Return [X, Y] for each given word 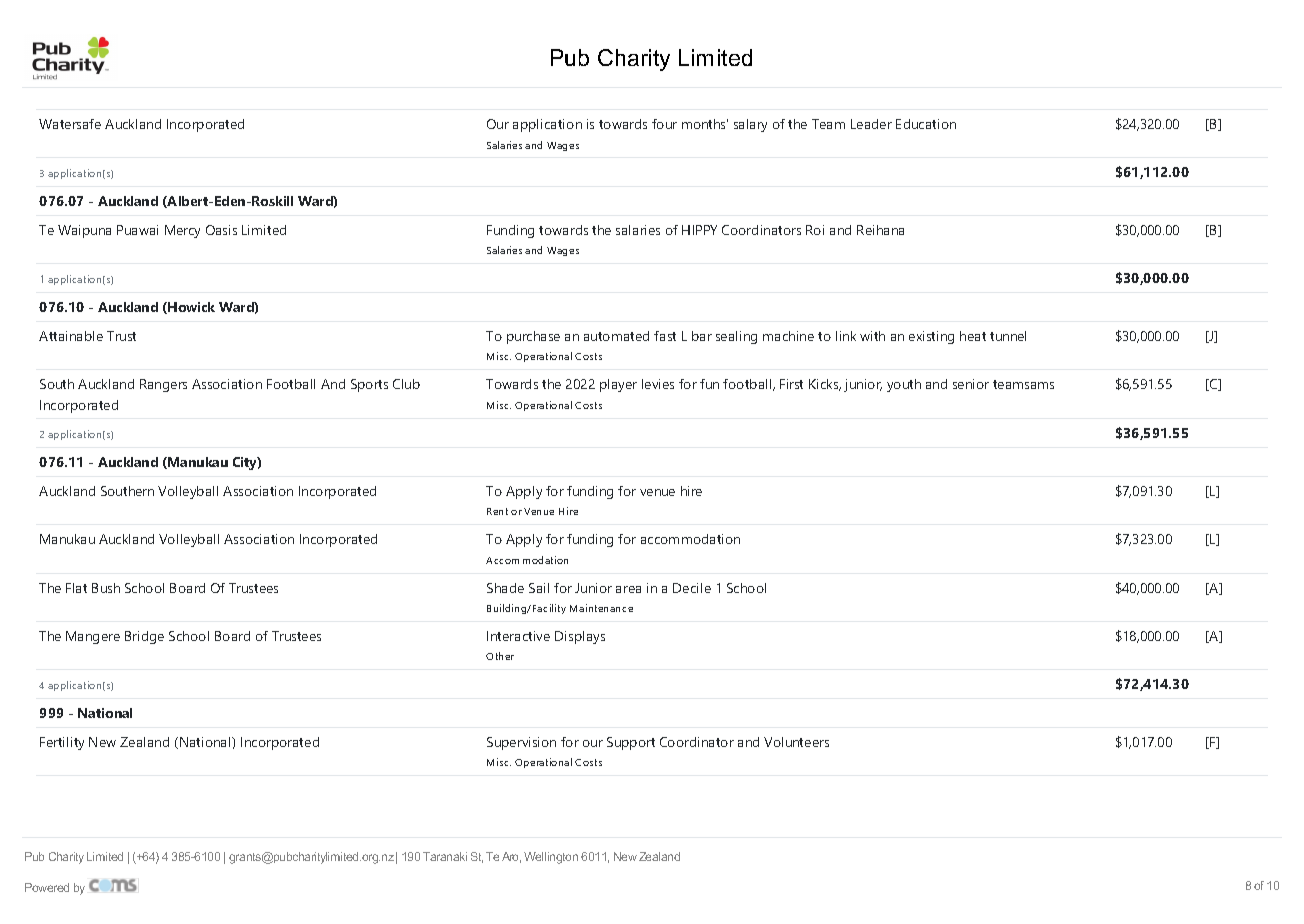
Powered [47, 887]
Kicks [825, 385]
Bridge [144, 637]
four [664, 124]
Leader [871, 124]
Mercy [182, 231]
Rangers [163, 385]
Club [406, 384]
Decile [692, 588]
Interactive [518, 636]
